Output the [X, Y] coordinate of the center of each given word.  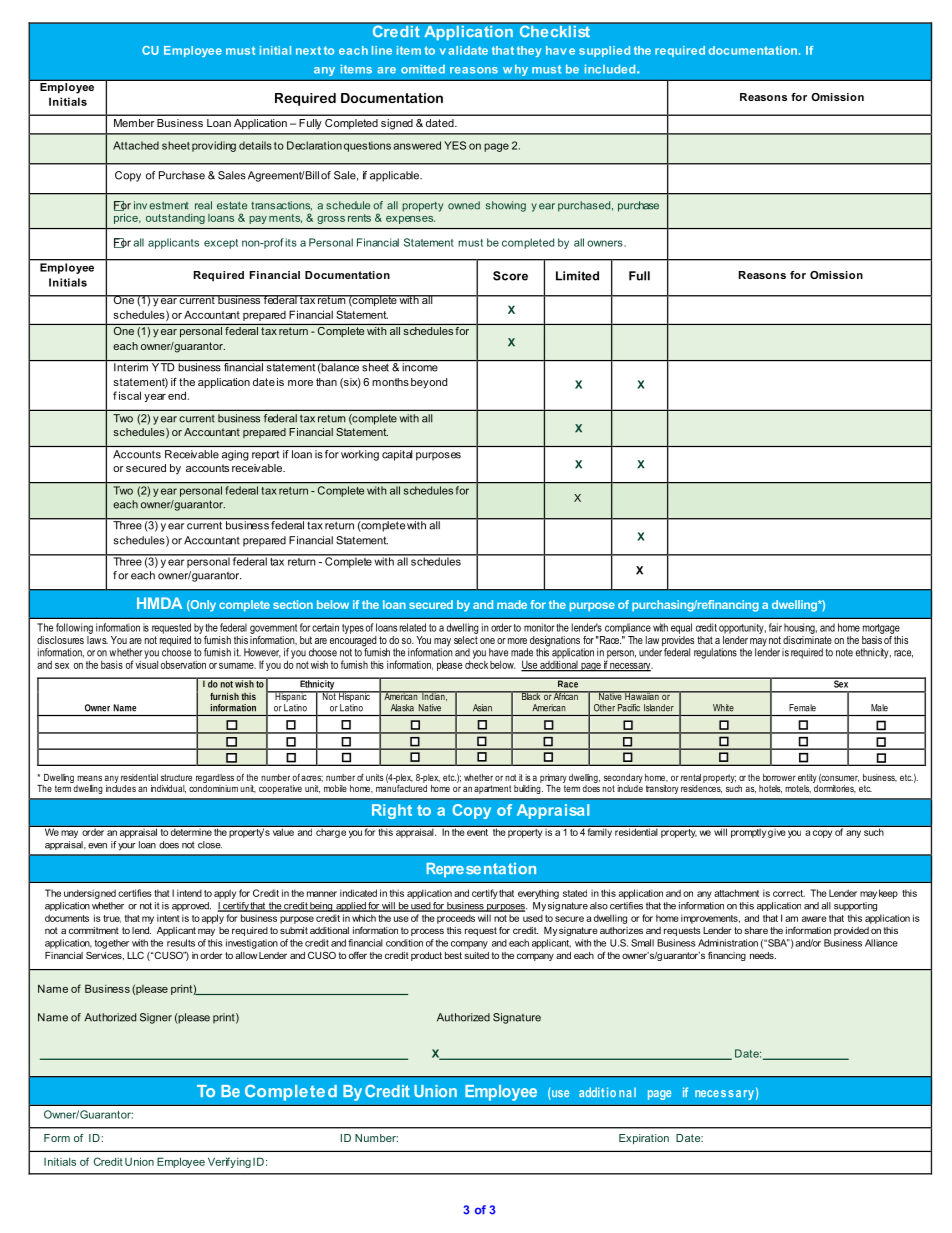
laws [97, 638]
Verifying [229, 1162]
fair [775, 627]
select [466, 638]
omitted [423, 69]
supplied [604, 51]
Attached [136, 145]
